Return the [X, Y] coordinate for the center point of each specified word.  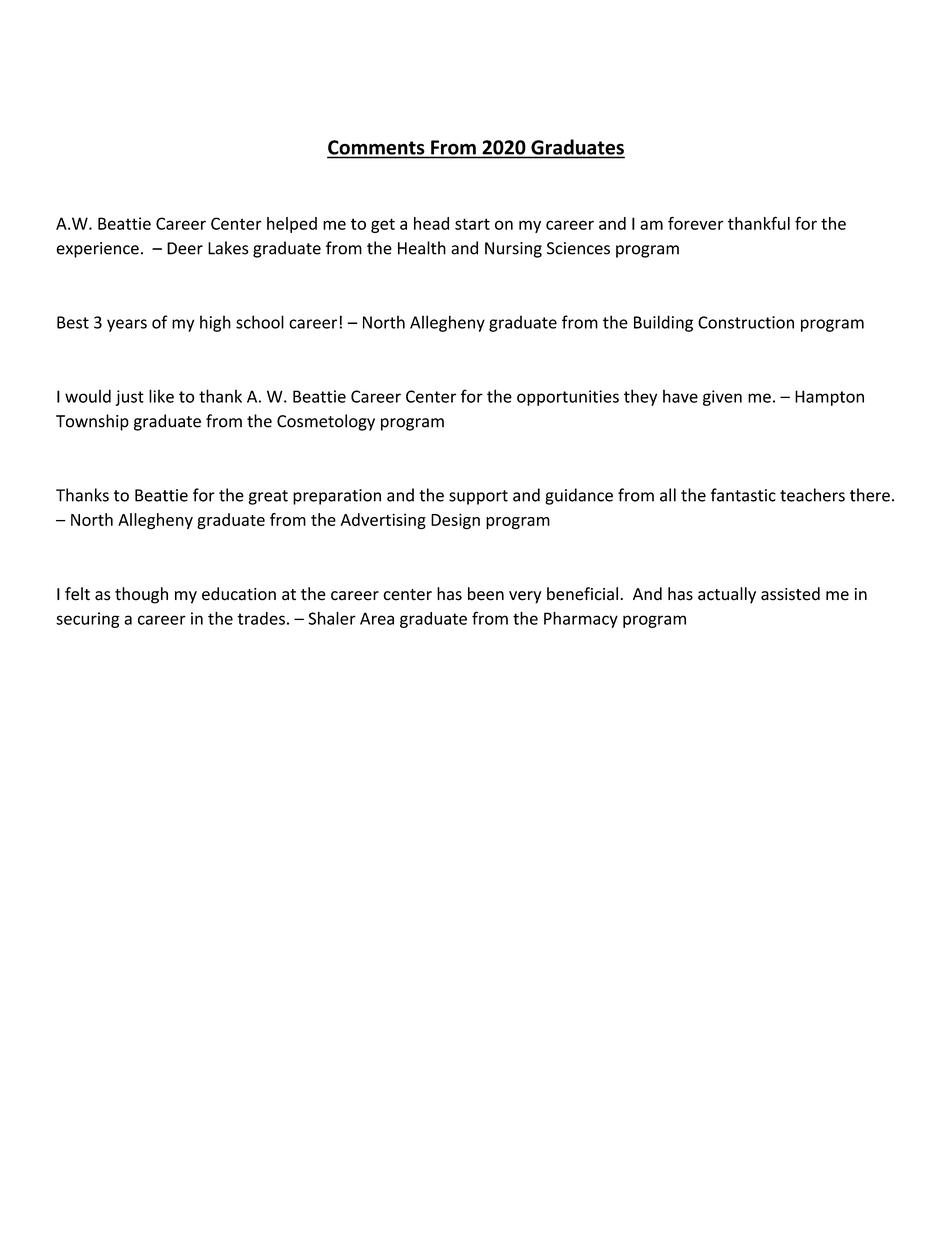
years [127, 325]
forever [696, 223]
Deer [185, 248]
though [141, 595]
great [268, 497]
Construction [746, 322]
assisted [790, 594]
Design [455, 521]
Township [92, 422]
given [722, 398]
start [472, 224]
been [486, 594]
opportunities [568, 398]
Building [663, 323]
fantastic [743, 495]
